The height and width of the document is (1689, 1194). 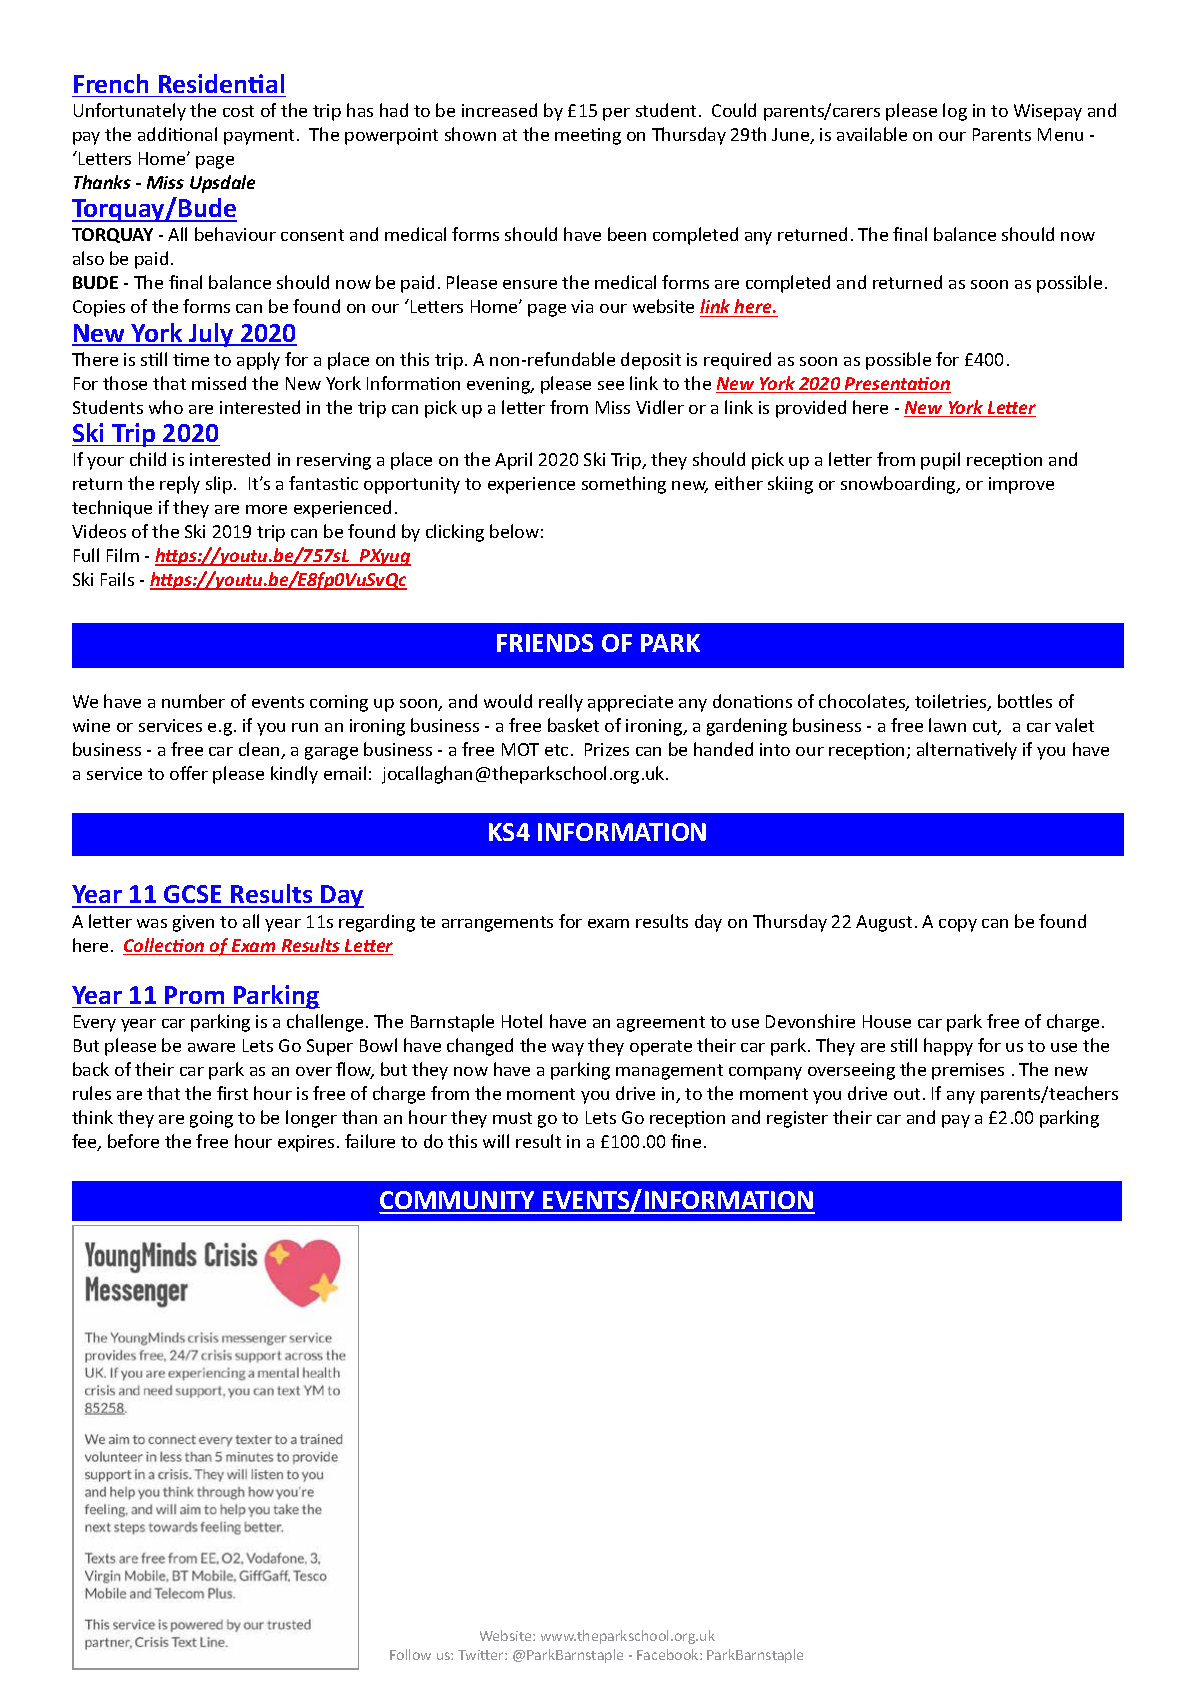 I want to click on copy, so click(x=958, y=925).
